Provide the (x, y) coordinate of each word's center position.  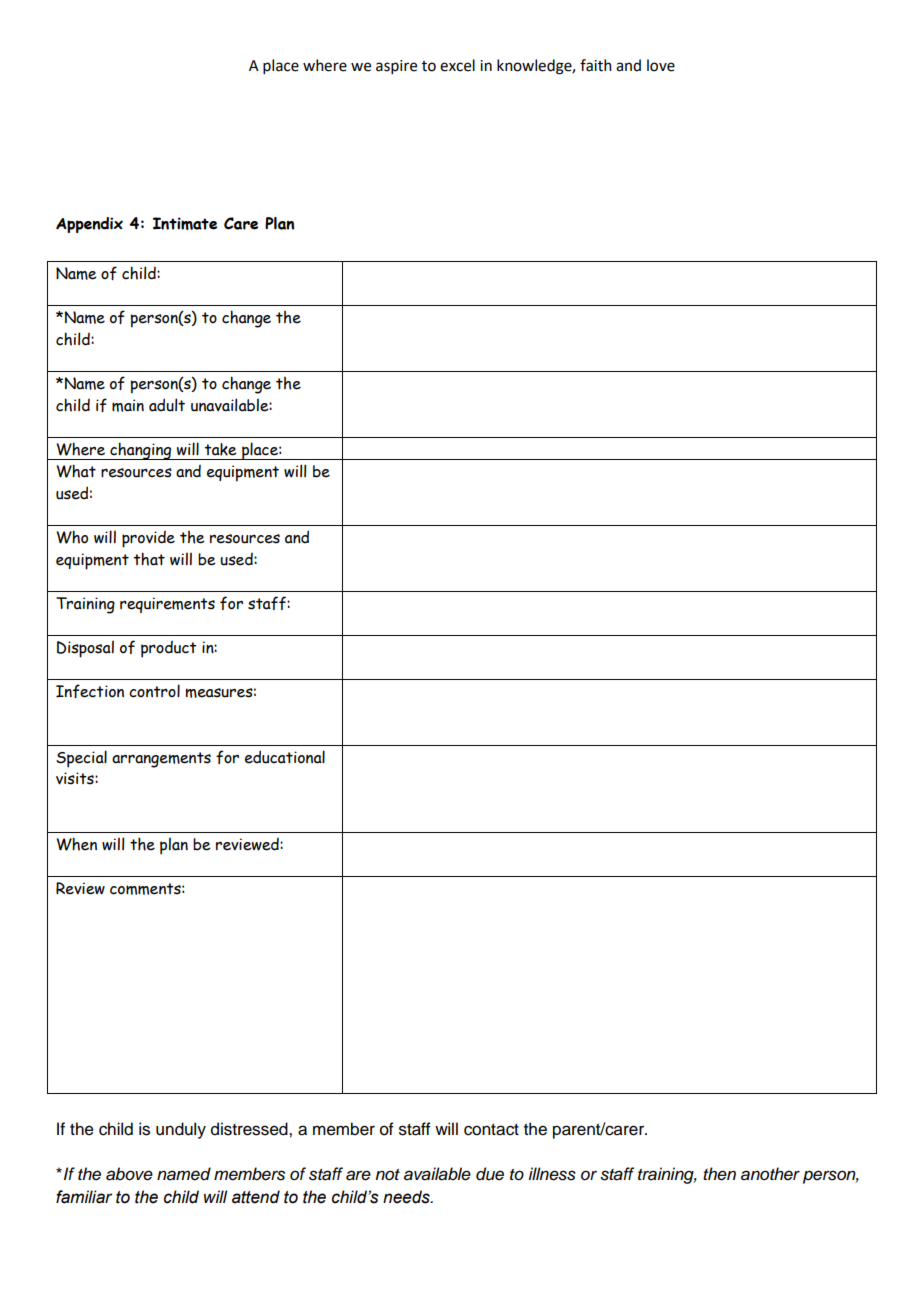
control (154, 691)
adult (167, 405)
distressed (250, 1129)
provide (148, 539)
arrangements (161, 760)
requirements (167, 605)
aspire (396, 67)
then (719, 1174)
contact (491, 1130)
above (129, 1174)
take (220, 449)
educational (285, 757)
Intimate (185, 223)
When (76, 844)
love (661, 65)
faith (596, 65)
